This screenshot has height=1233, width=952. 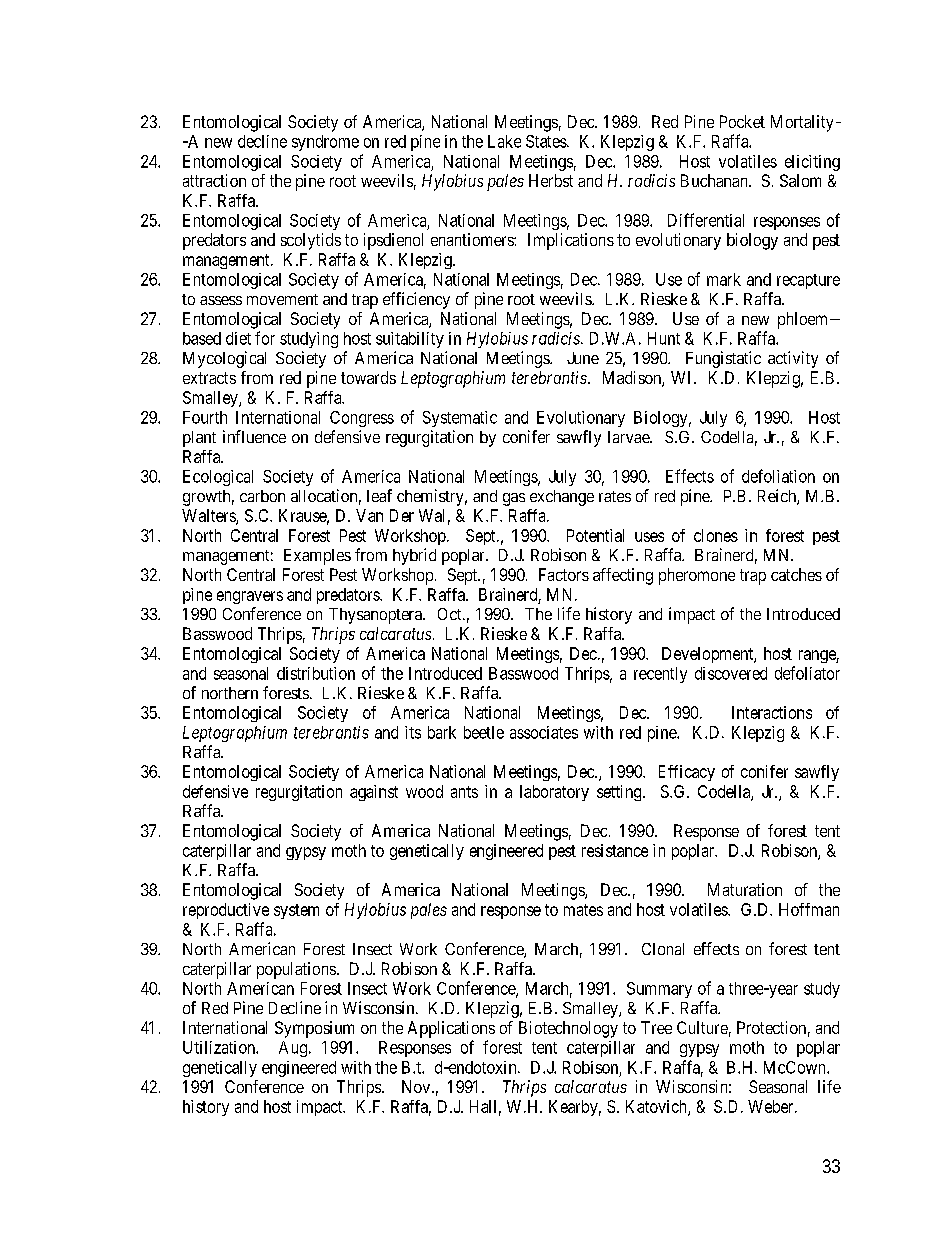 I want to click on discovered, so click(x=731, y=673).
